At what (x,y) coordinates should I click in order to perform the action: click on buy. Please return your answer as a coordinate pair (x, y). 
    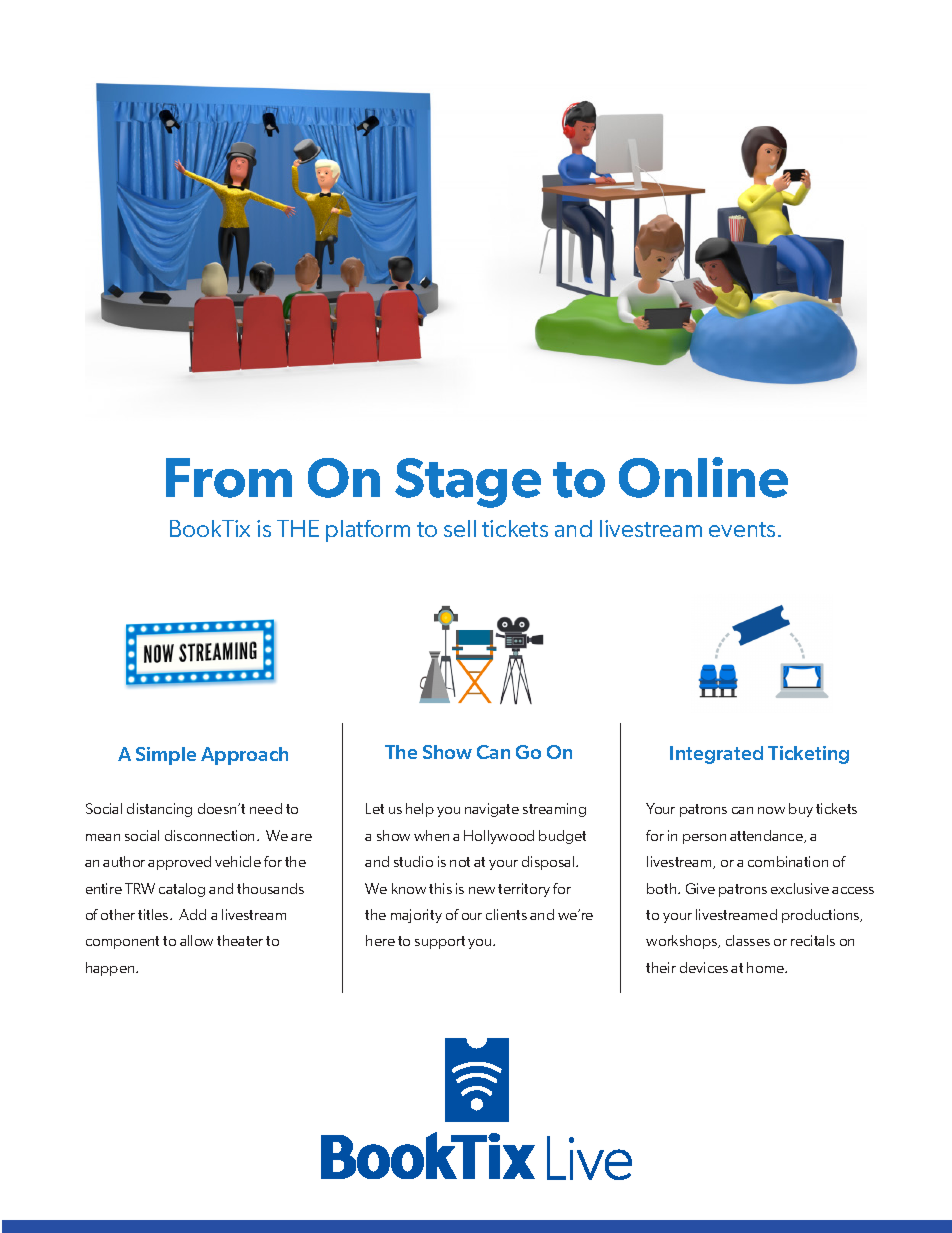
    Looking at the image, I should click on (801, 810).
